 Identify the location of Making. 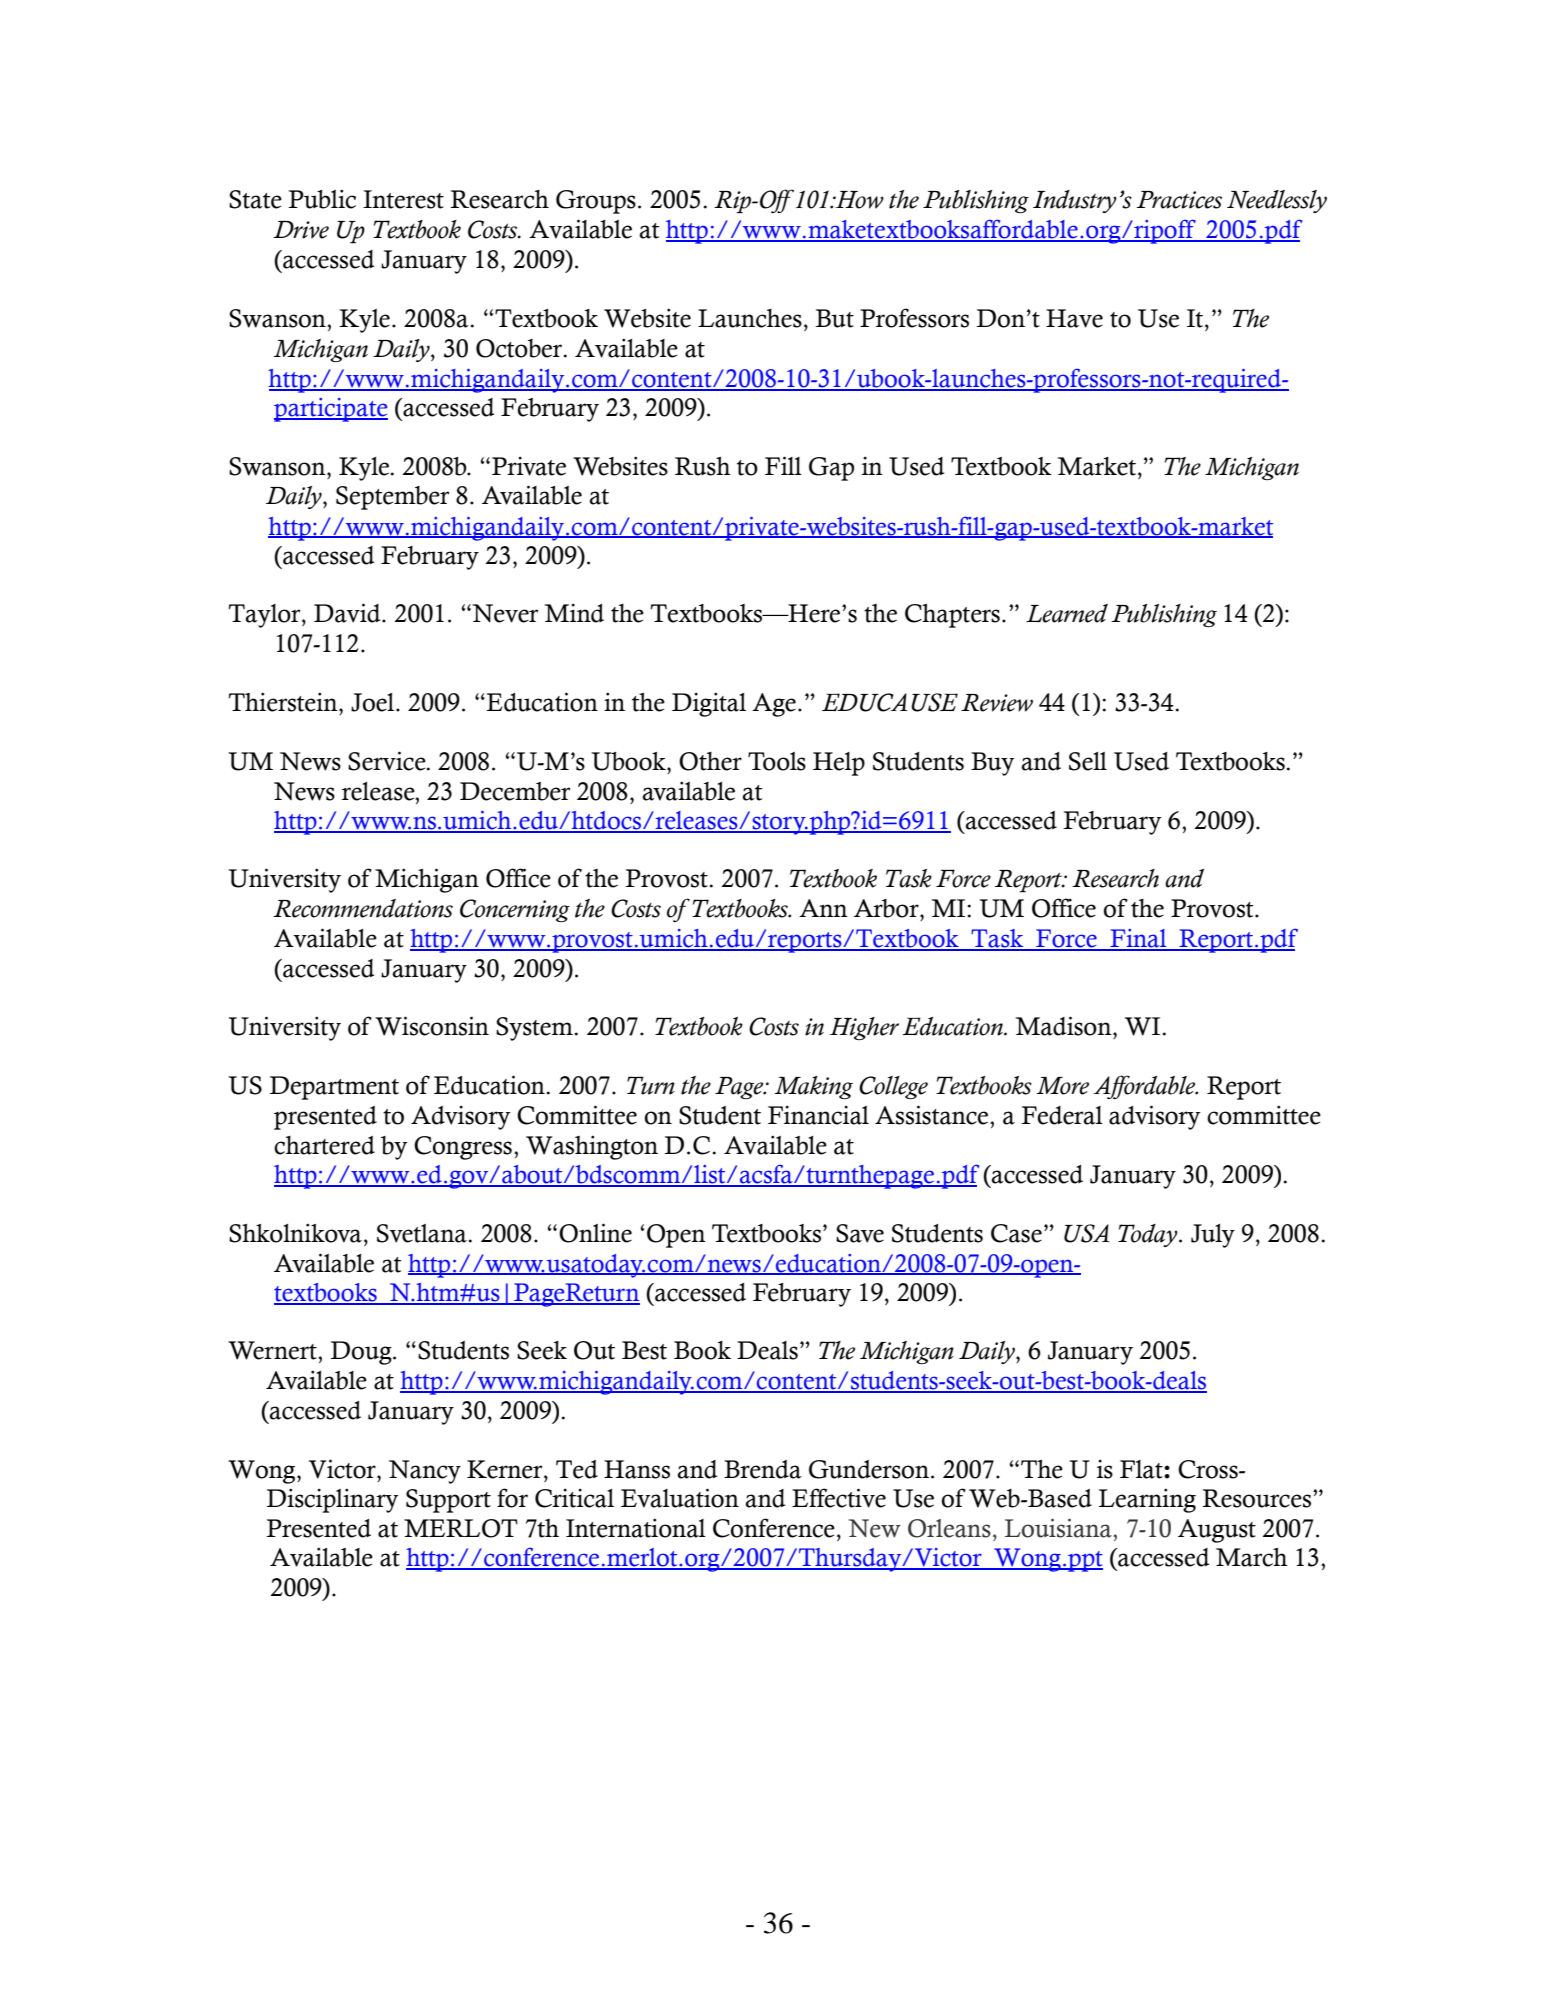
(813, 1087).
